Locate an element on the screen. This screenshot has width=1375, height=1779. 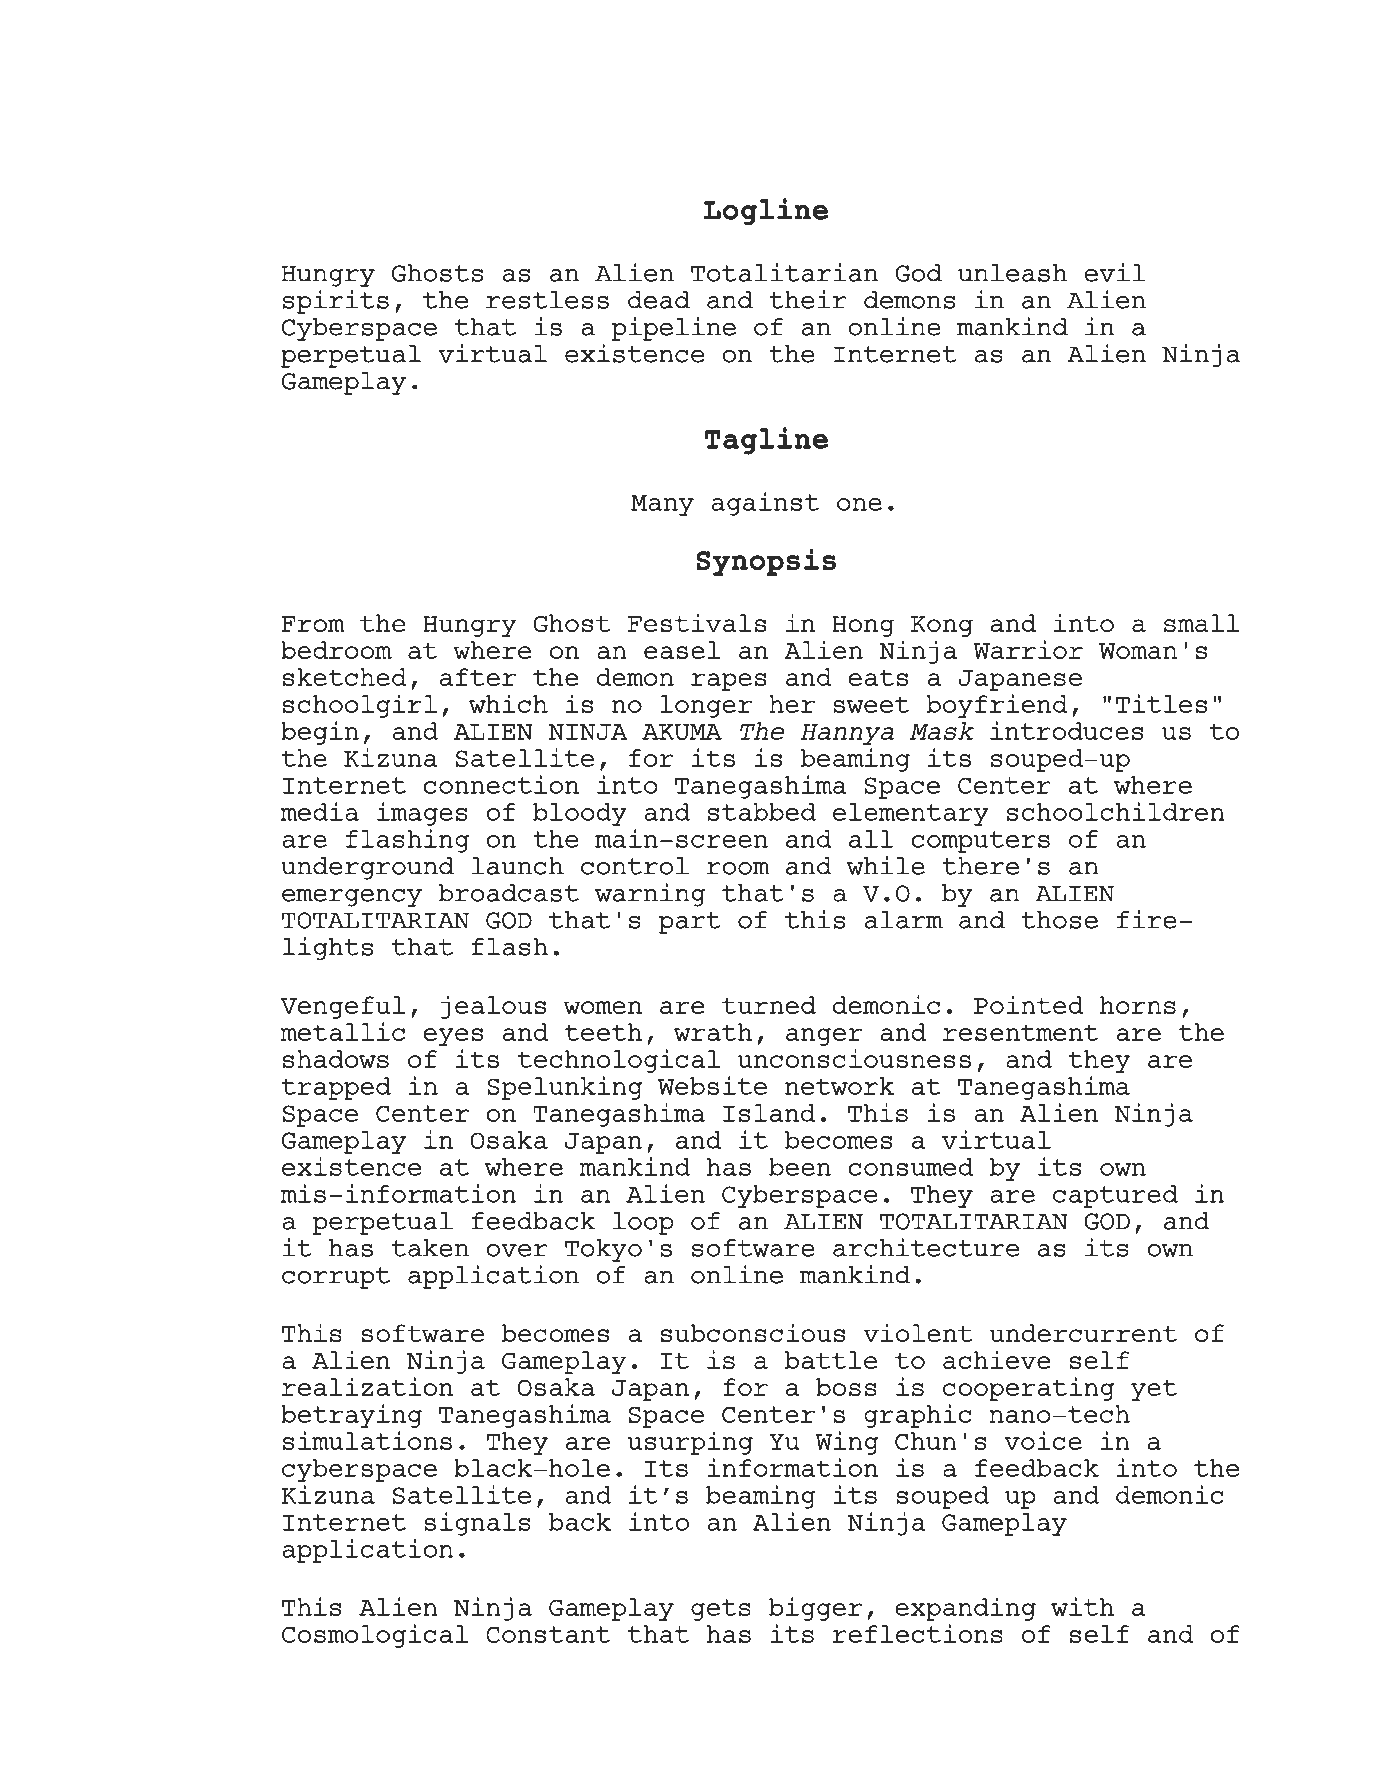
stabbed is located at coordinates (762, 812).
